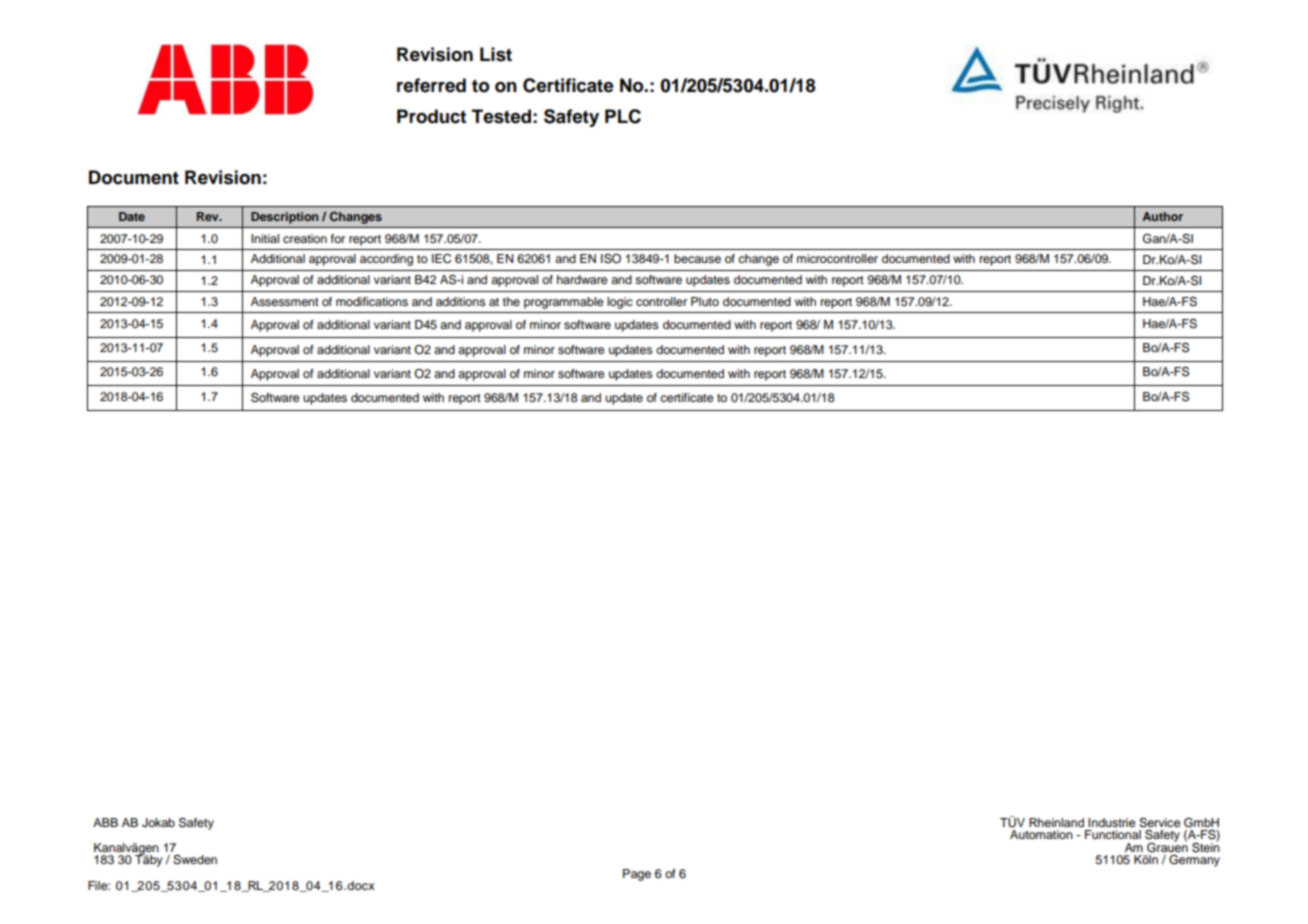  What do you see at coordinates (620, 303) in the image?
I see `logic` at bounding box center [620, 303].
